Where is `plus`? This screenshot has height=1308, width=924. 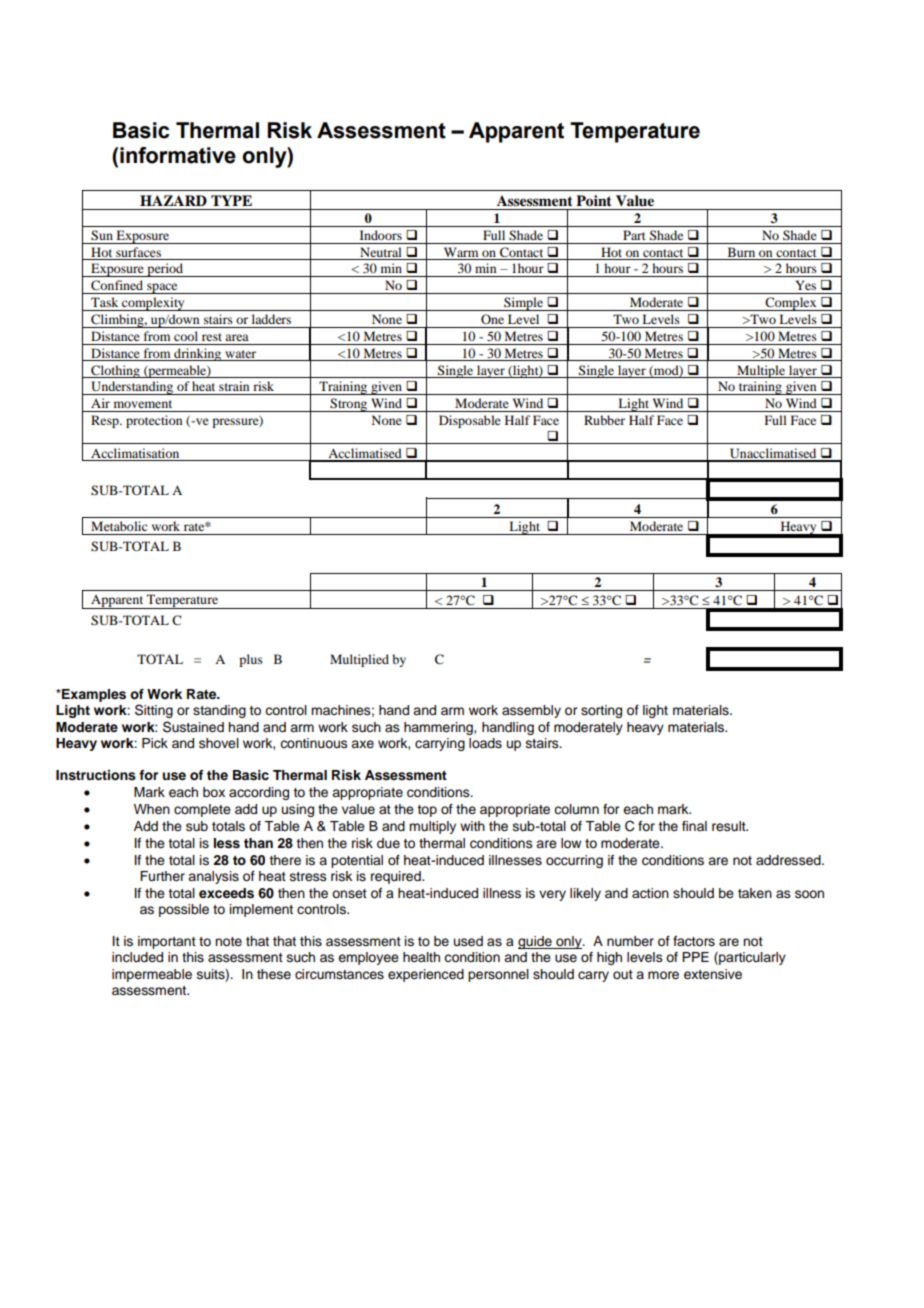
plus is located at coordinates (251, 660).
